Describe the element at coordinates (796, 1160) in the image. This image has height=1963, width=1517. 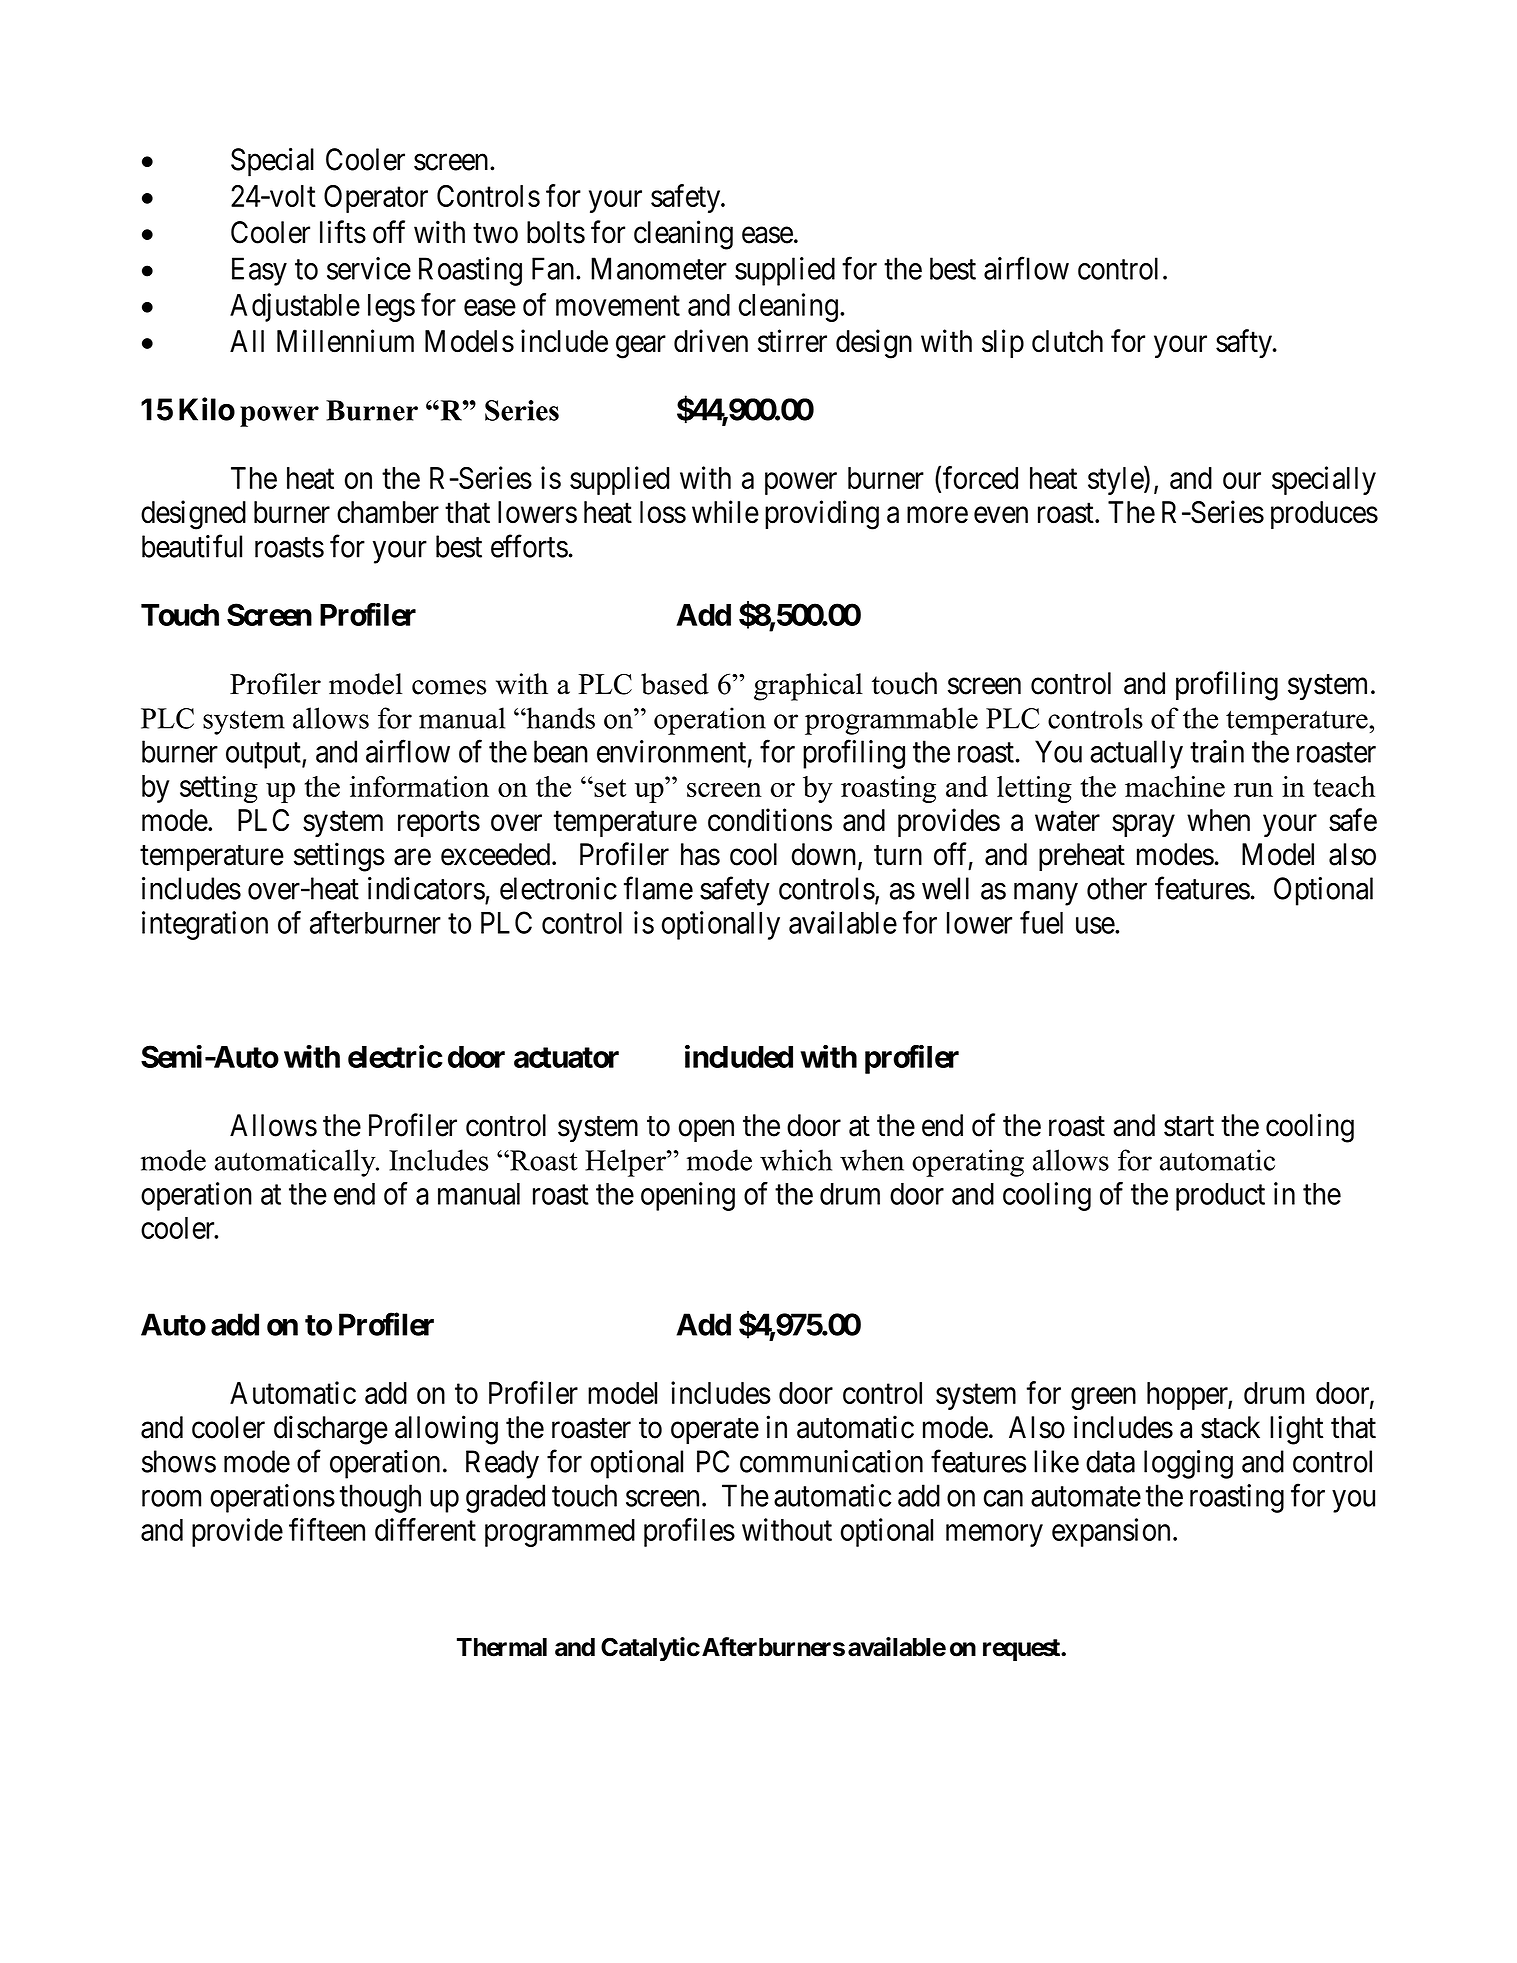
I see `which` at that location.
